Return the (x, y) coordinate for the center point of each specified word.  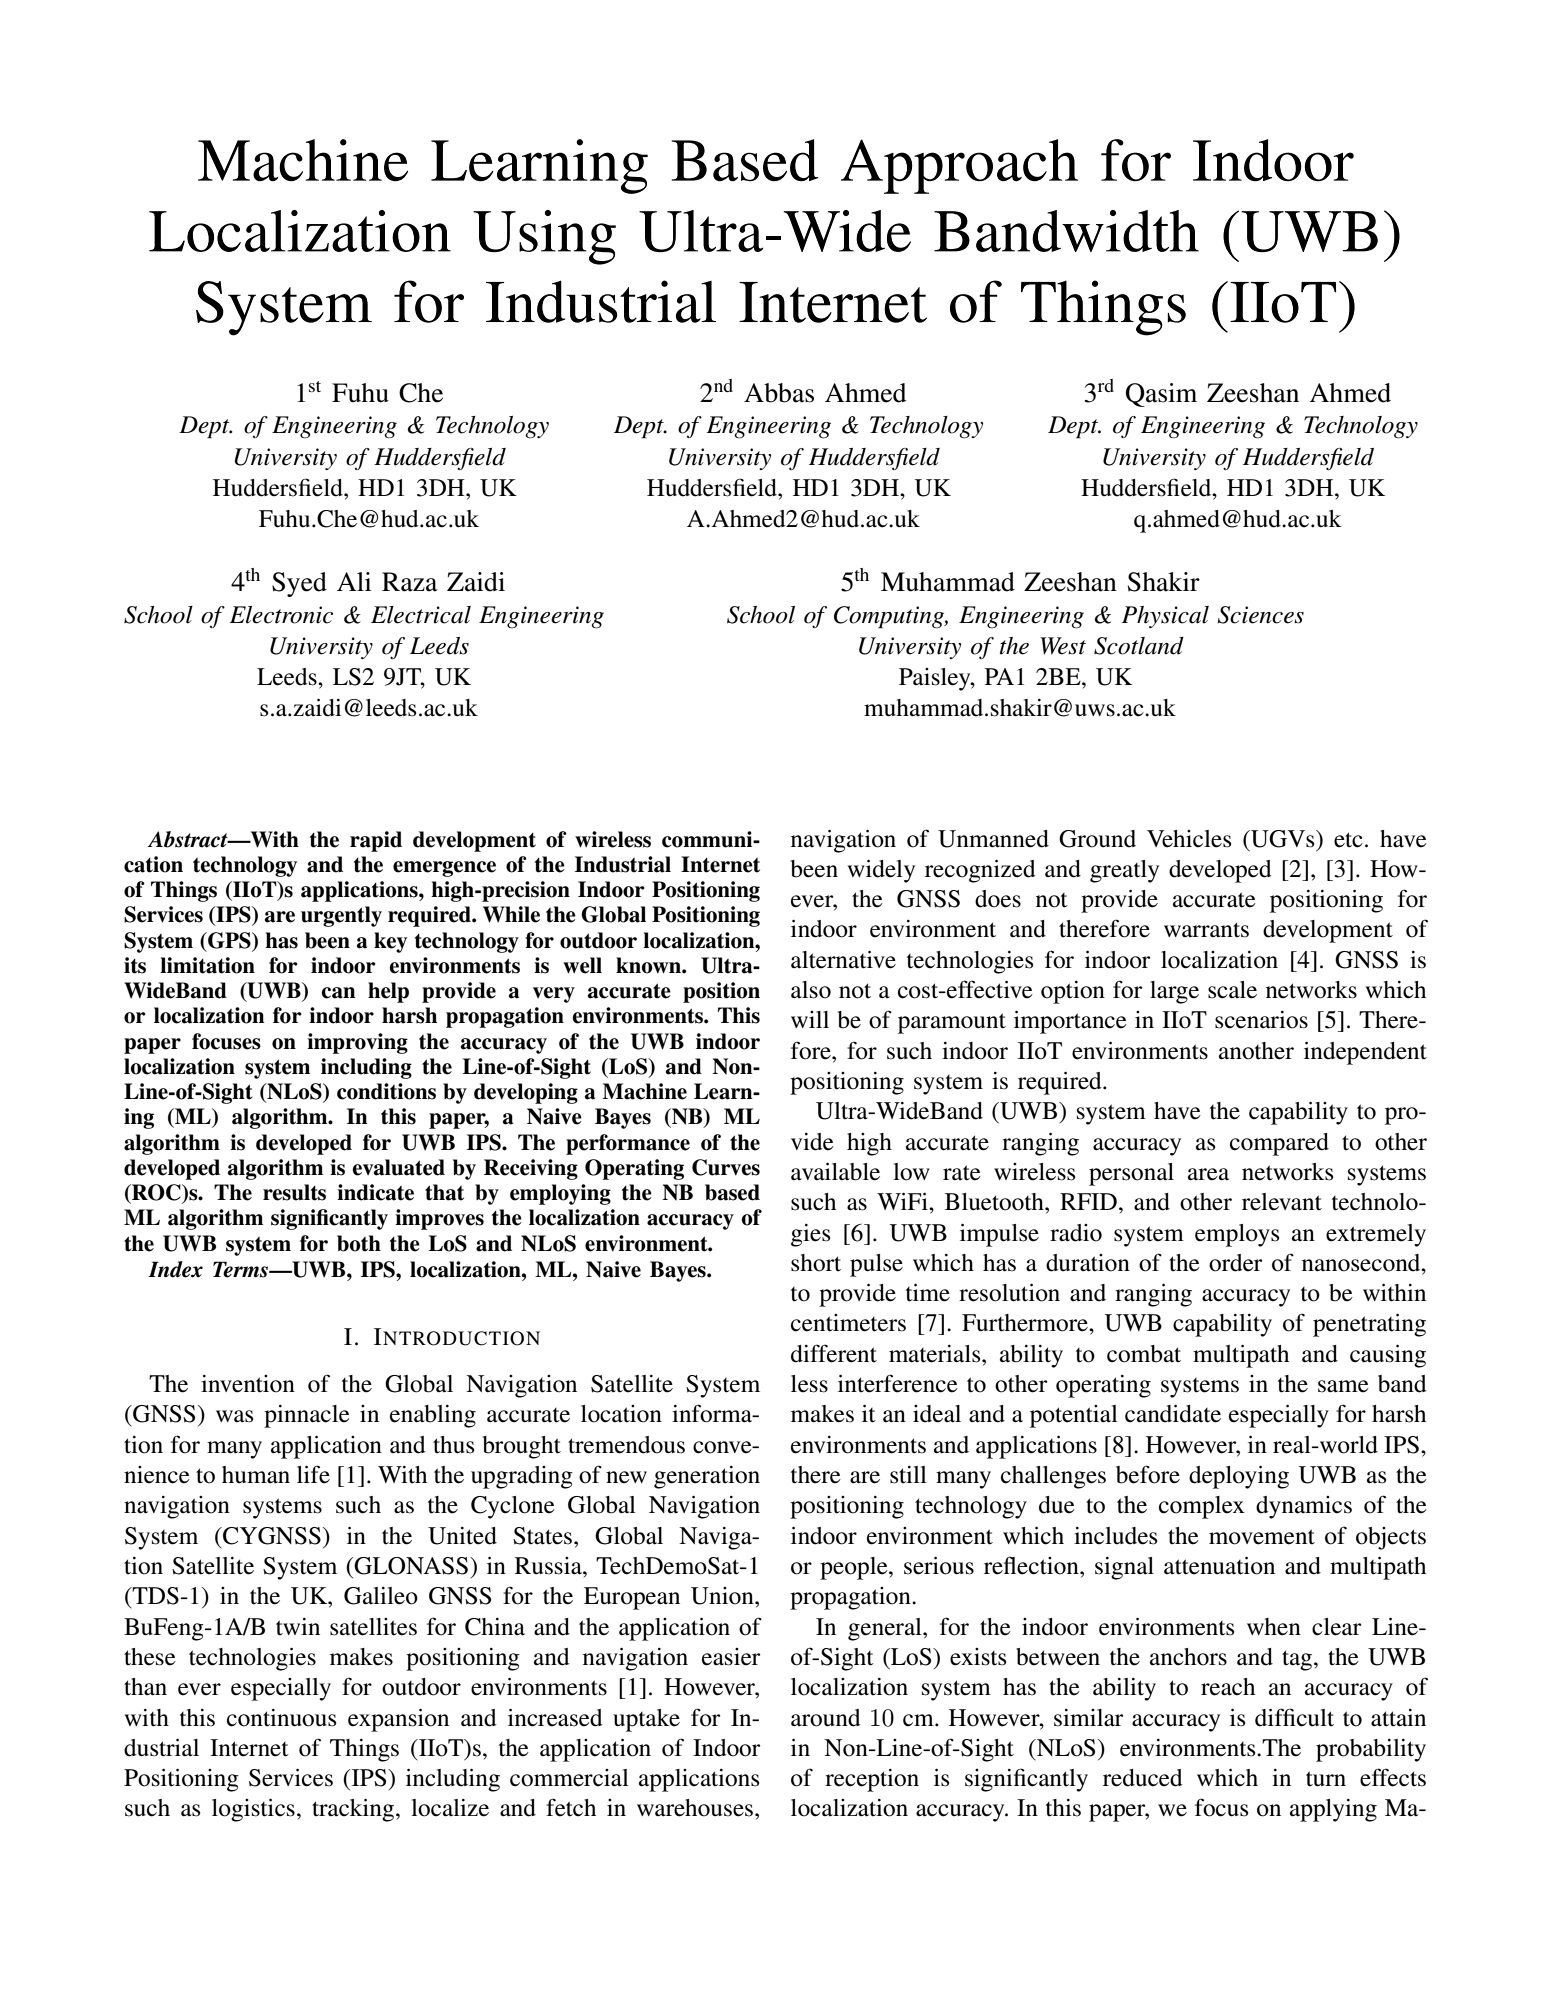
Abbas (779, 393)
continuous (281, 1718)
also (811, 990)
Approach (959, 166)
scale (1232, 990)
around (826, 1718)
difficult (1294, 1717)
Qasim (1161, 395)
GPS (229, 940)
